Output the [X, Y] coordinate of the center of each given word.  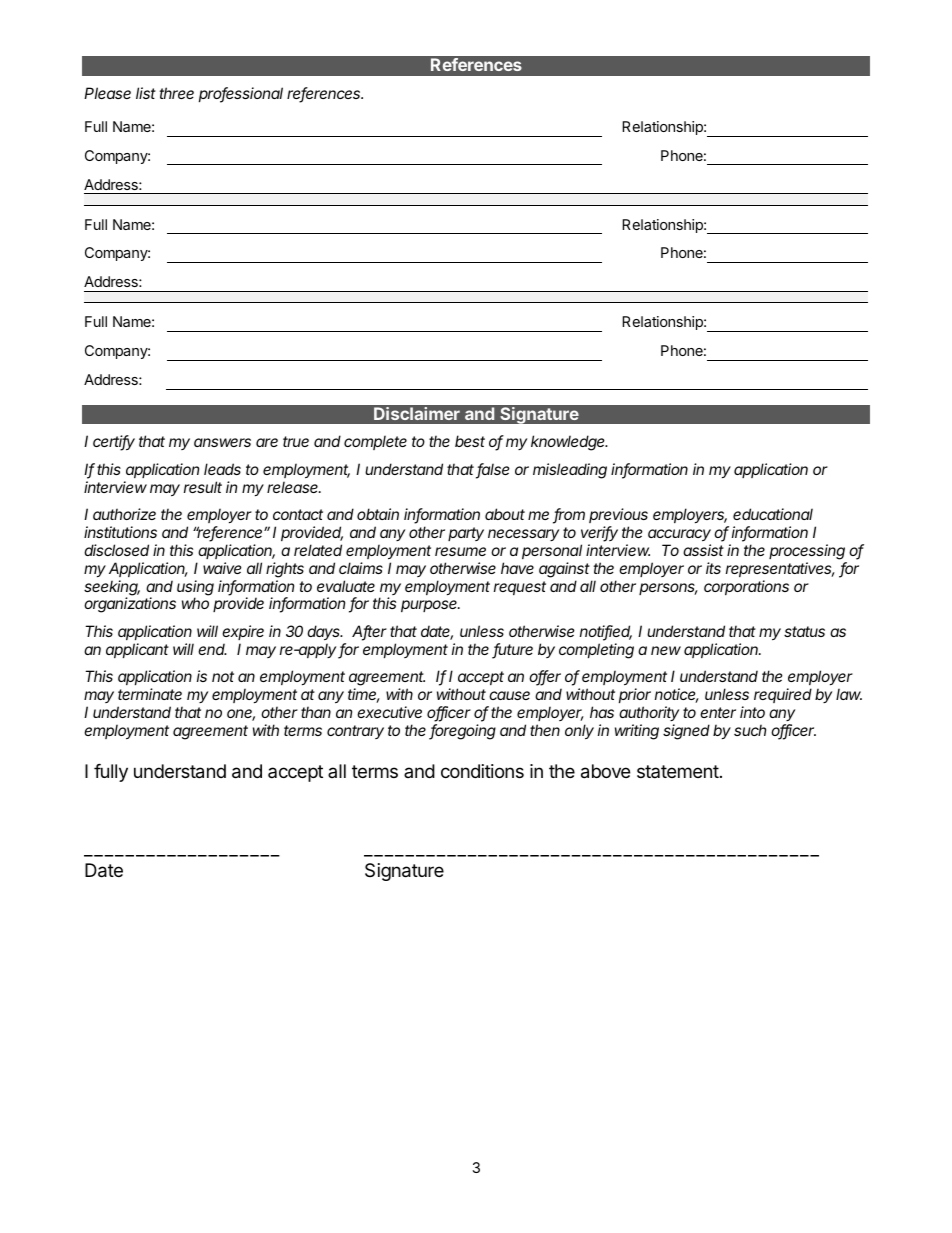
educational [773, 514]
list [146, 93]
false [493, 470]
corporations [746, 587]
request [520, 588]
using [195, 589]
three [176, 93]
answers [222, 442]
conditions [482, 771]
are [267, 442]
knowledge [569, 443]
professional [241, 95]
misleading [570, 471]
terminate [150, 694]
